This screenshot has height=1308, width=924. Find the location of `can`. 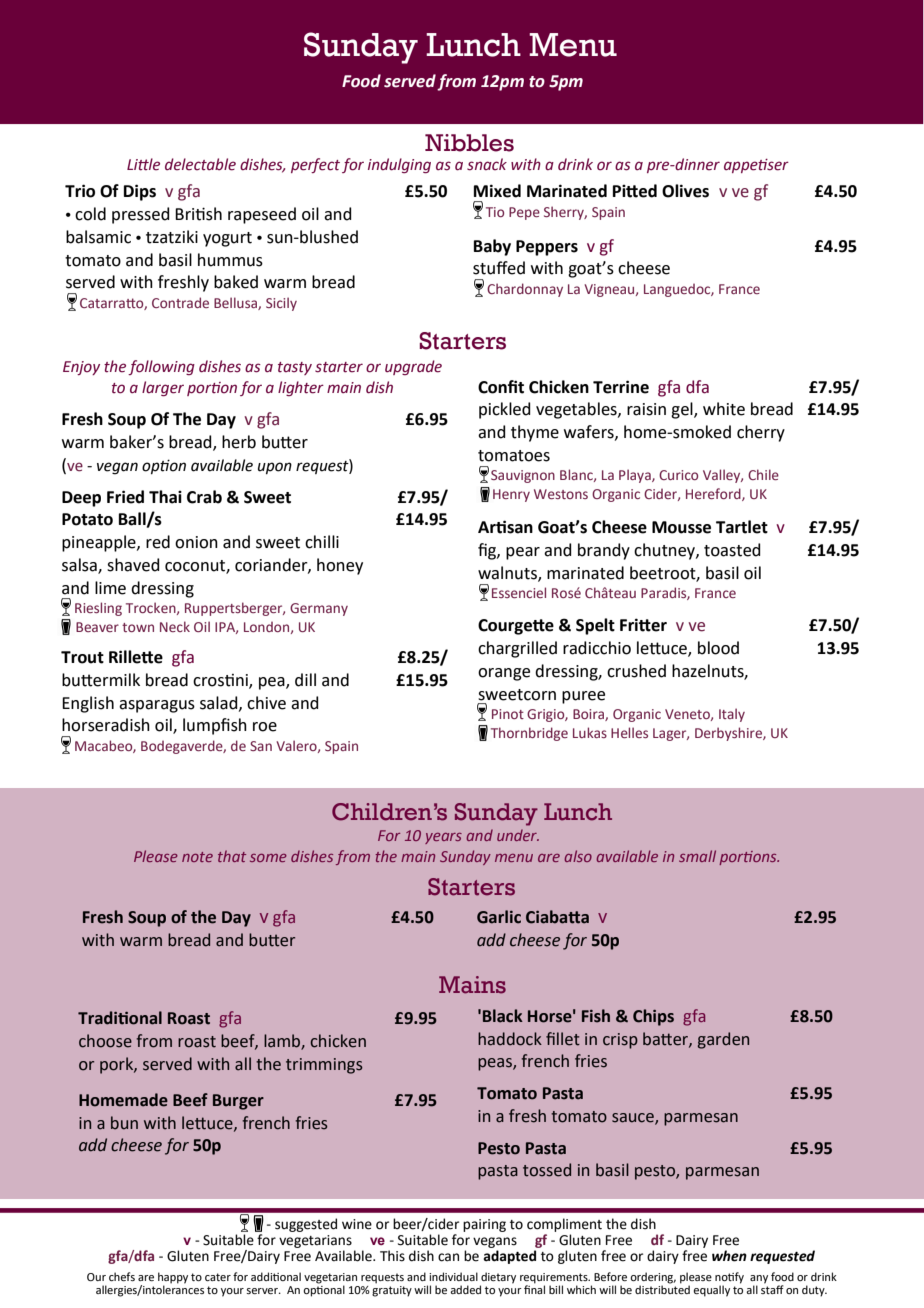

can is located at coordinates (448, 1257).
